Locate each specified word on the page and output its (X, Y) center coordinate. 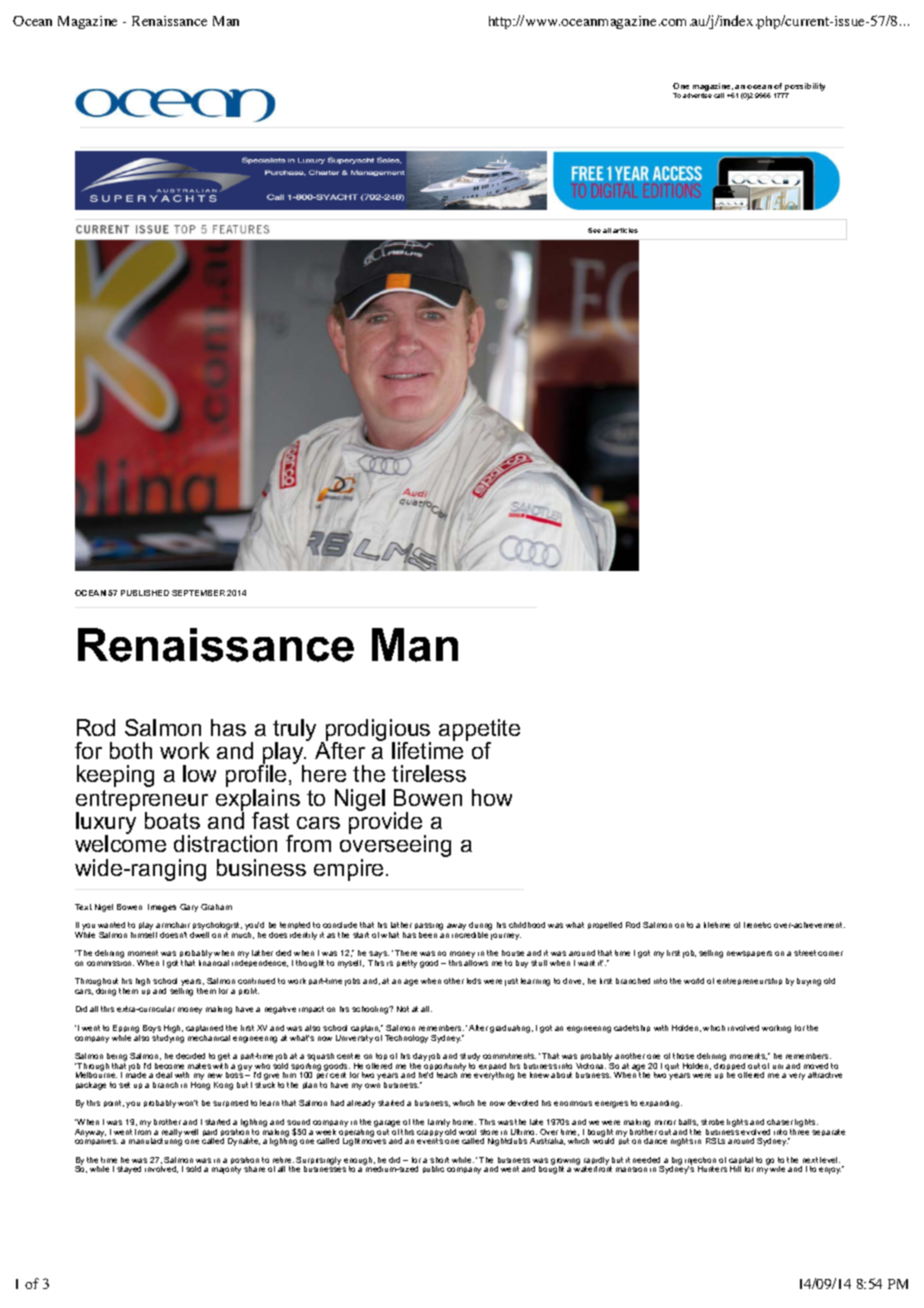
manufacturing (155, 1141)
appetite (479, 731)
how (492, 797)
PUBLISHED (145, 593)
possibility (805, 87)
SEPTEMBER (198, 593)
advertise (697, 95)
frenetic (757, 925)
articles (625, 230)
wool (467, 1132)
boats (172, 820)
